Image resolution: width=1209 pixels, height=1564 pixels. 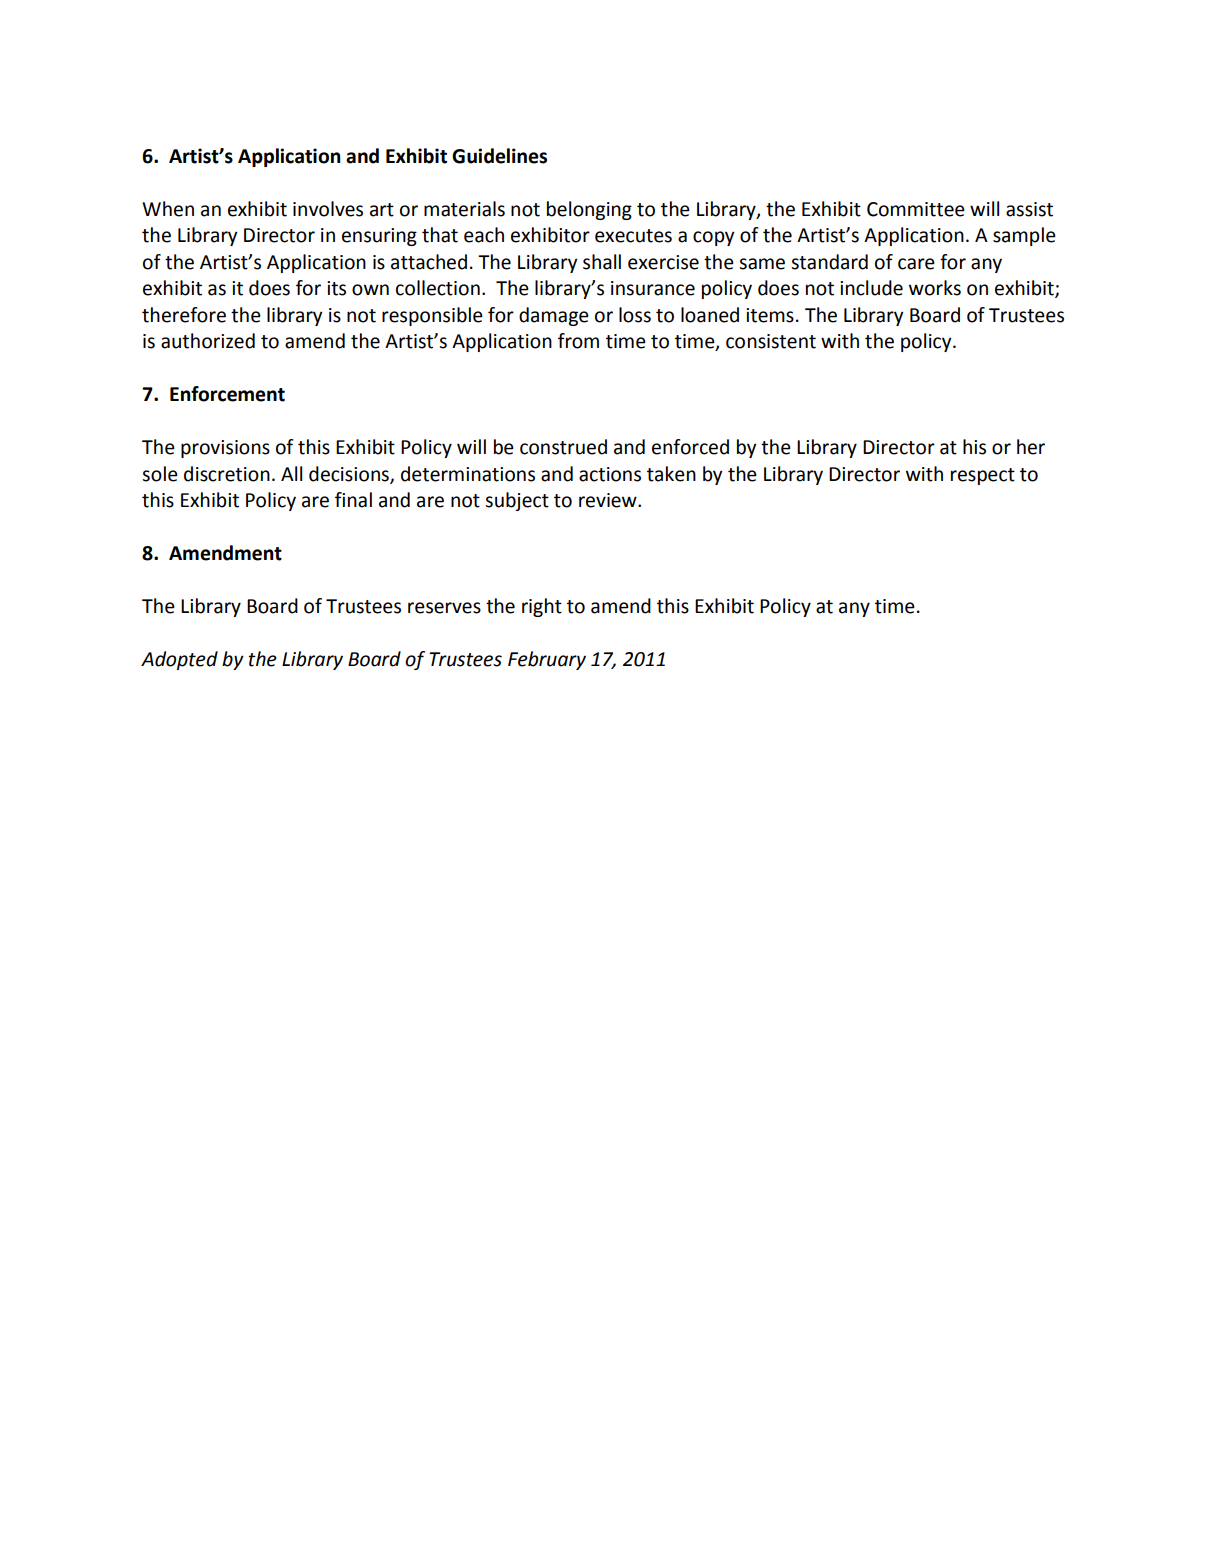 What do you see at coordinates (609, 500) in the document?
I see `review` at bounding box center [609, 500].
